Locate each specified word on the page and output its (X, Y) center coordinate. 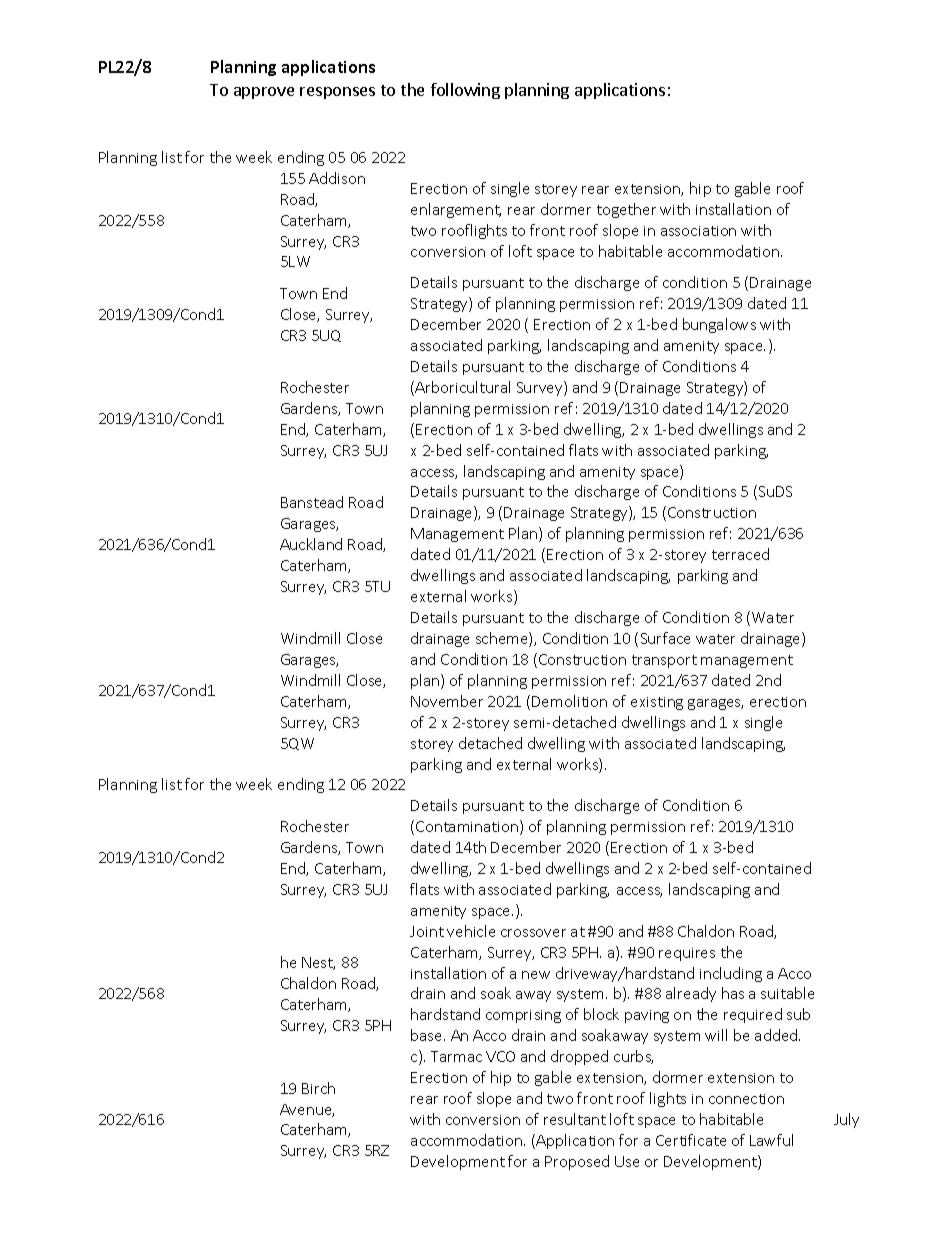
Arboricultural (462, 387)
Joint (427, 931)
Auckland (311, 544)
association (698, 231)
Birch (318, 1088)
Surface (665, 638)
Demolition (569, 701)
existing (657, 703)
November (447, 701)
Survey (541, 388)
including (731, 974)
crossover (533, 933)
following (465, 91)
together (626, 210)
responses (337, 93)
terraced (740, 554)
